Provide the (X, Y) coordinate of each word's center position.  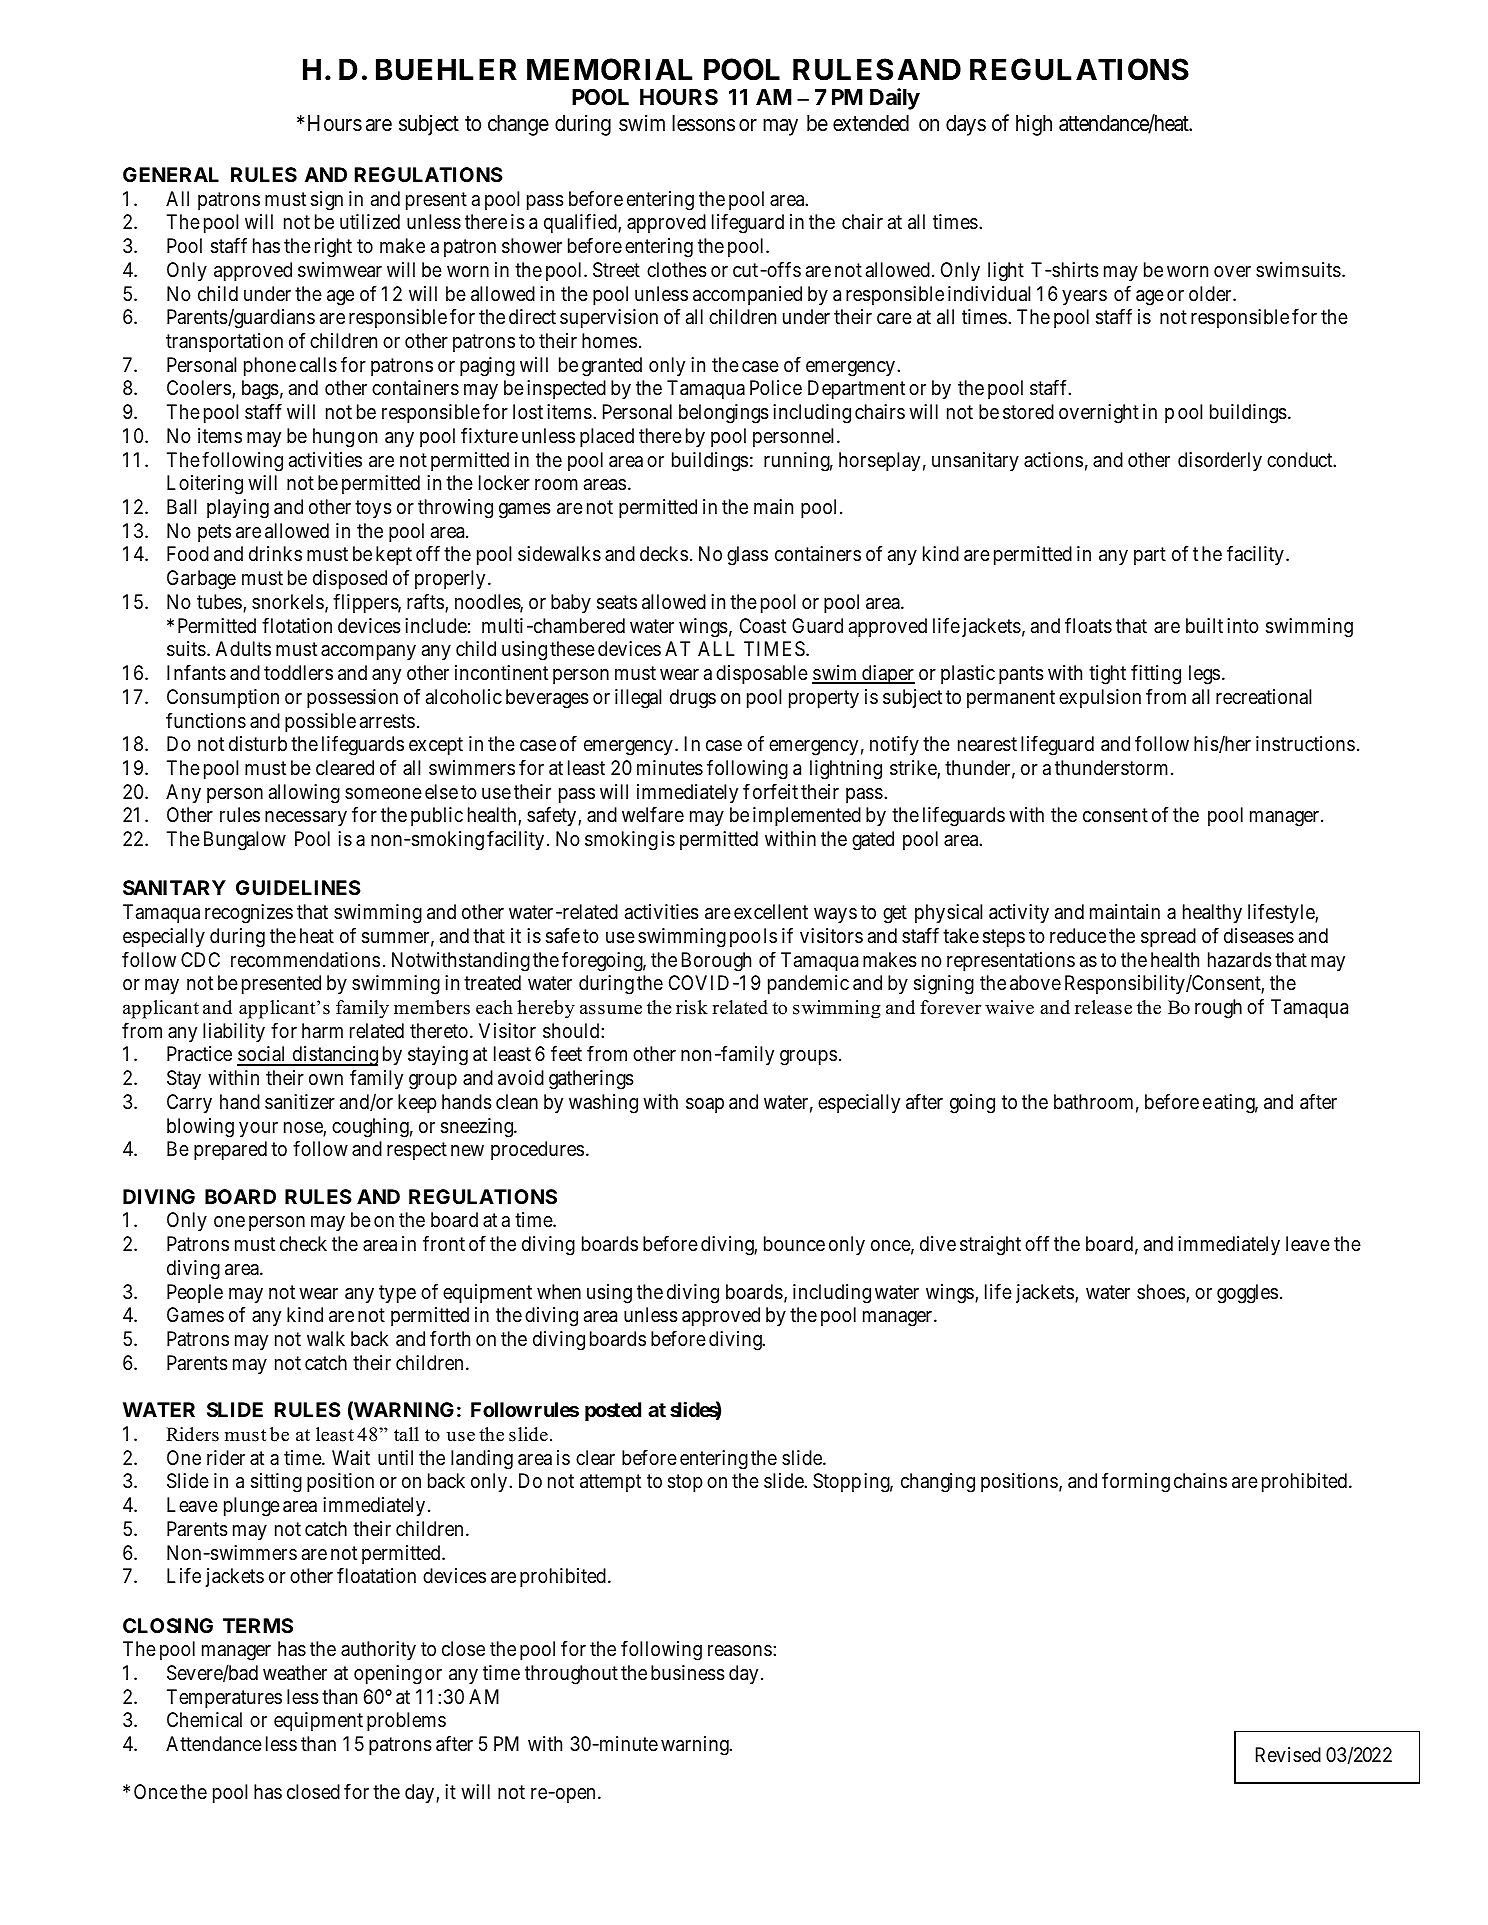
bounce (794, 1243)
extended (871, 123)
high (1034, 125)
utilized (370, 222)
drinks (275, 553)
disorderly (1220, 461)
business (688, 1673)
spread (1168, 937)
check (303, 1244)
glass (747, 556)
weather (295, 1673)
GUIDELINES (298, 887)
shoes (1161, 1291)
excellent (771, 911)
